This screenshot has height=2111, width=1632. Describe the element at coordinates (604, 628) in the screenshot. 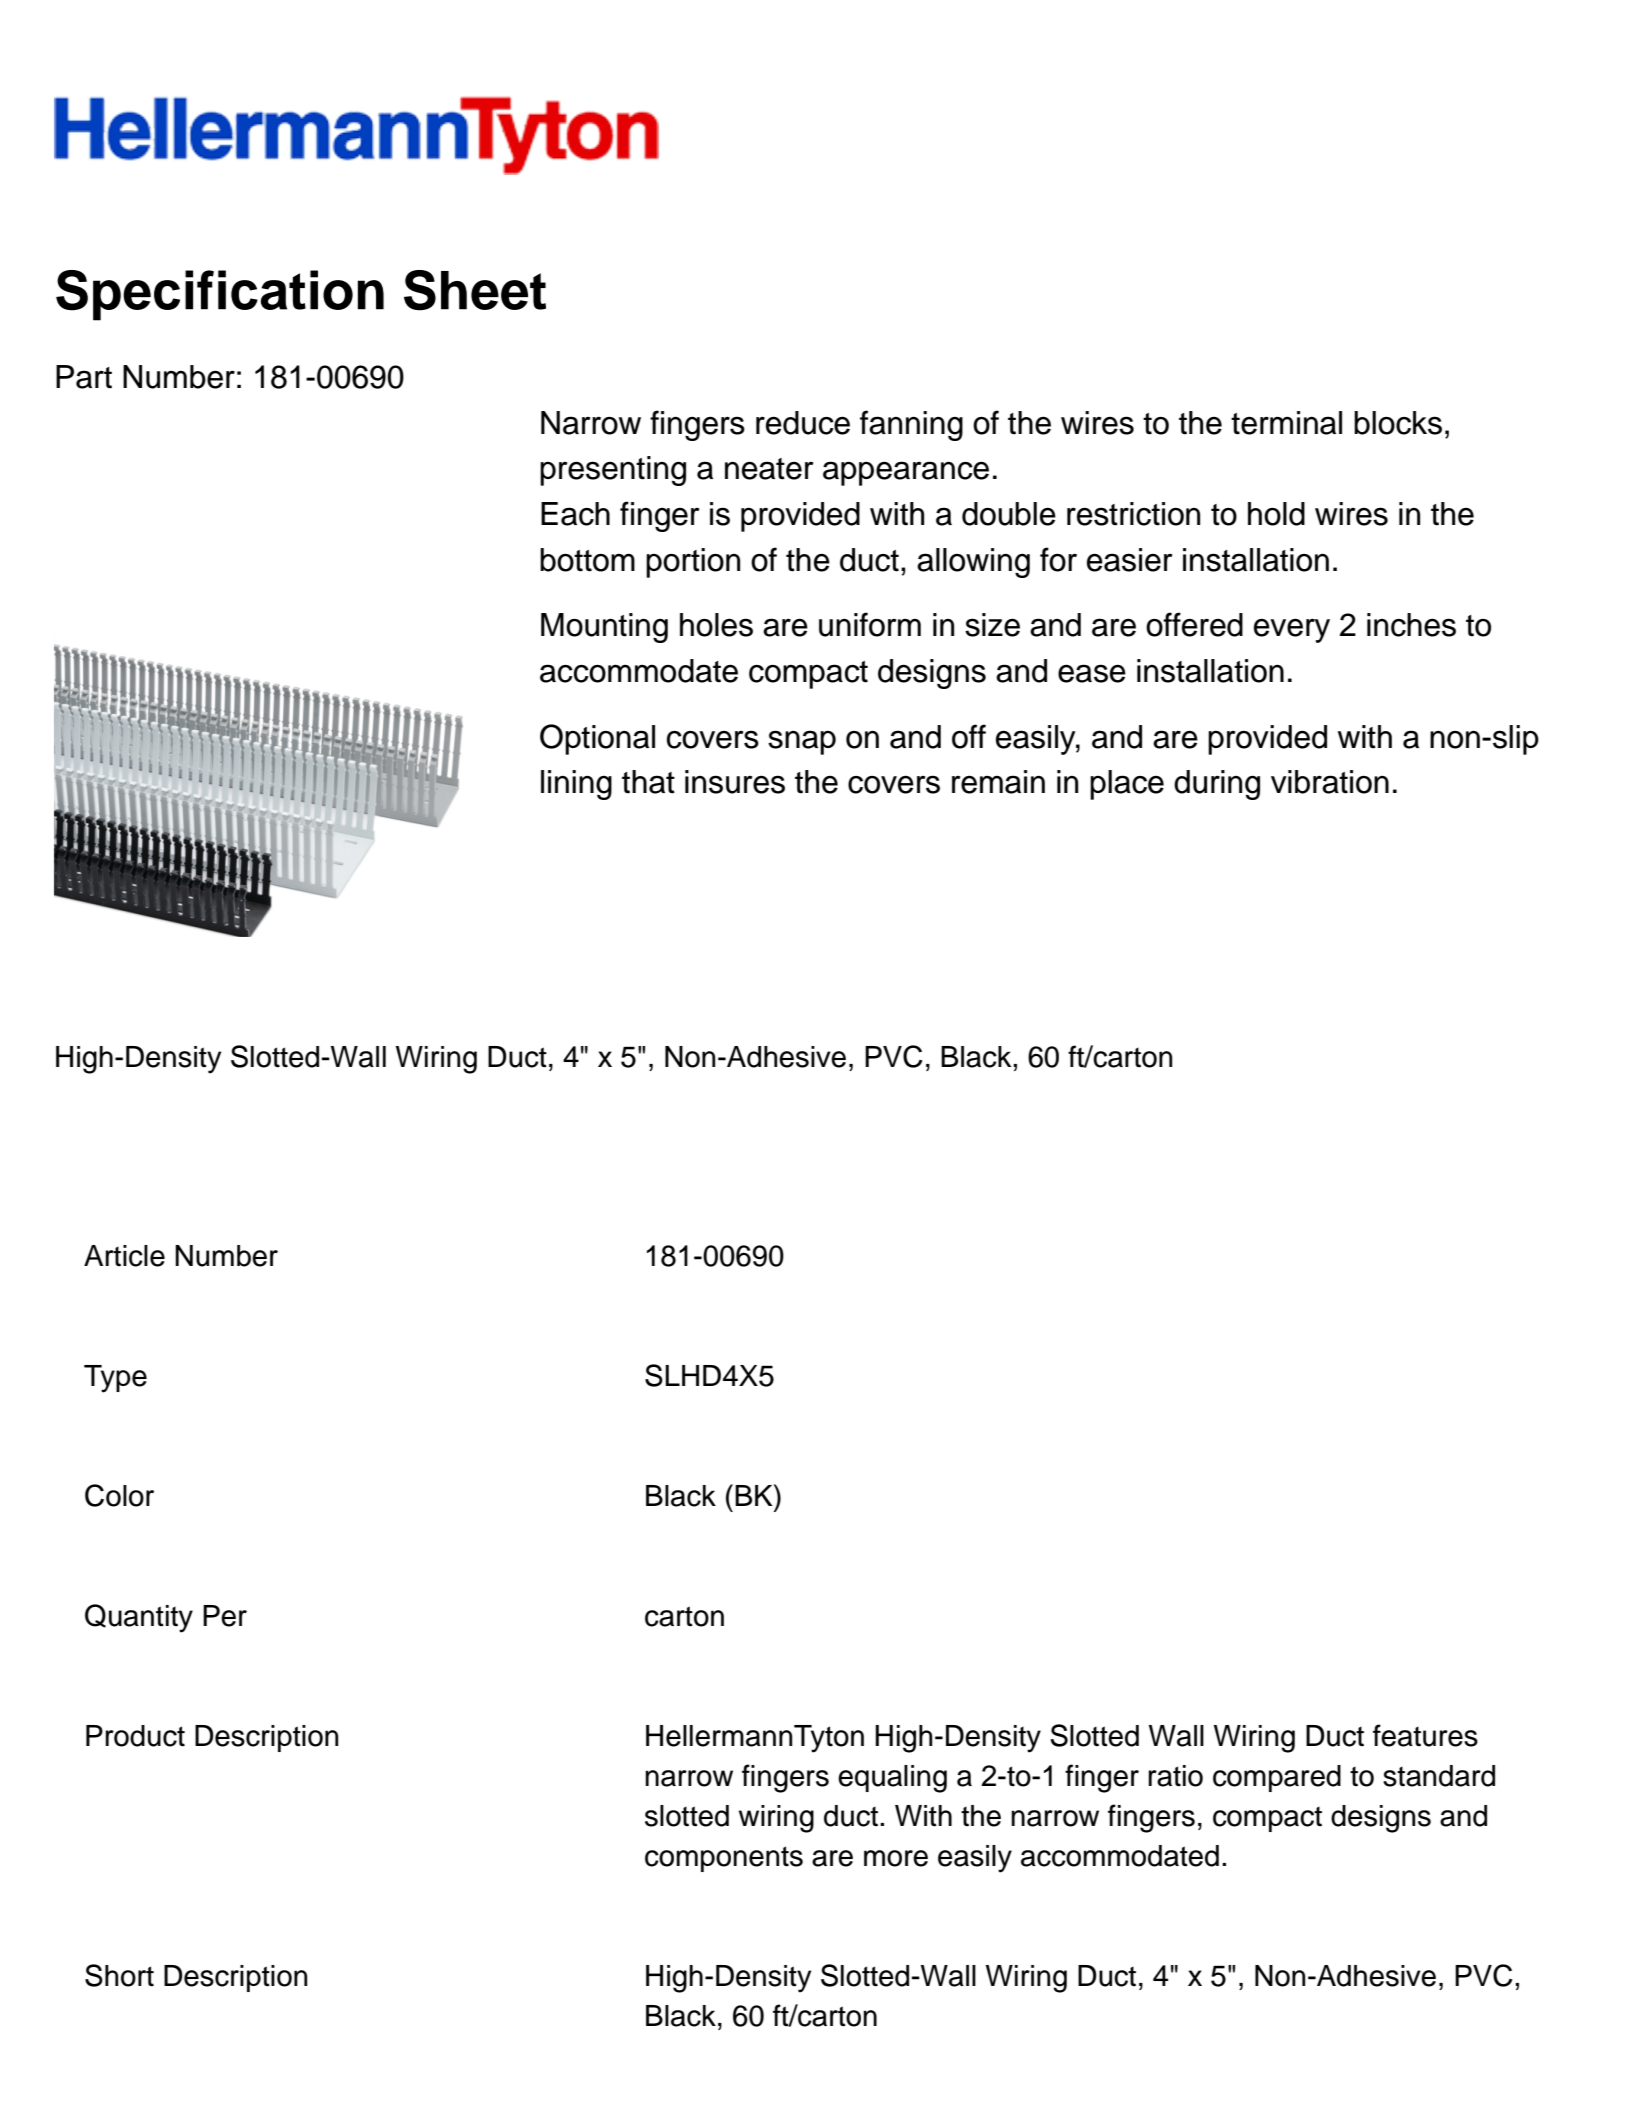

I see `Mounting` at that location.
